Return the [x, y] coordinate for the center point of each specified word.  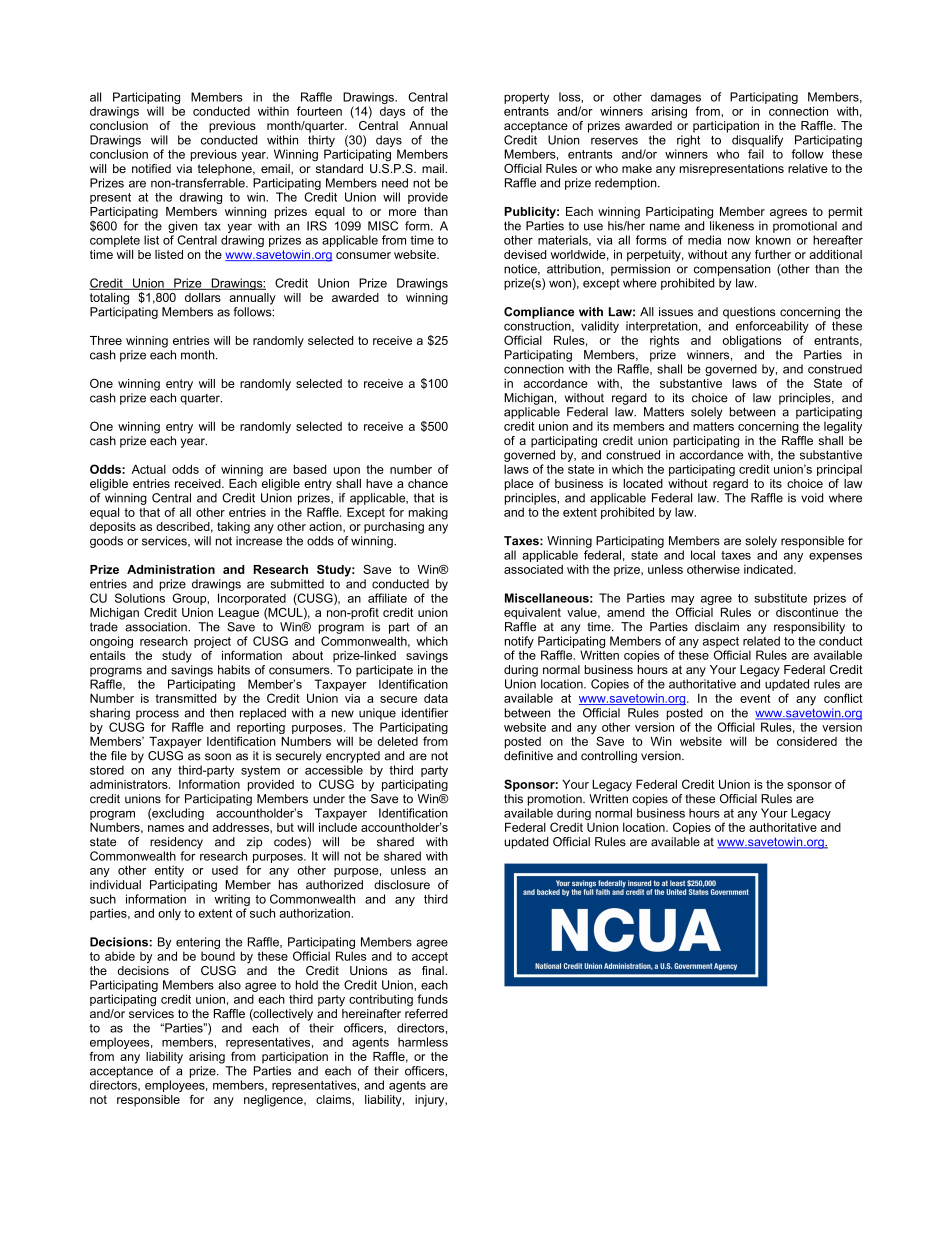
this [513, 799]
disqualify [757, 141]
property [526, 98]
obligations [752, 341]
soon [218, 757]
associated [533, 569]
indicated [769, 569]
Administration [171, 569]
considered [807, 741]
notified [151, 168]
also [229, 985]
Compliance [539, 313]
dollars [203, 297]
